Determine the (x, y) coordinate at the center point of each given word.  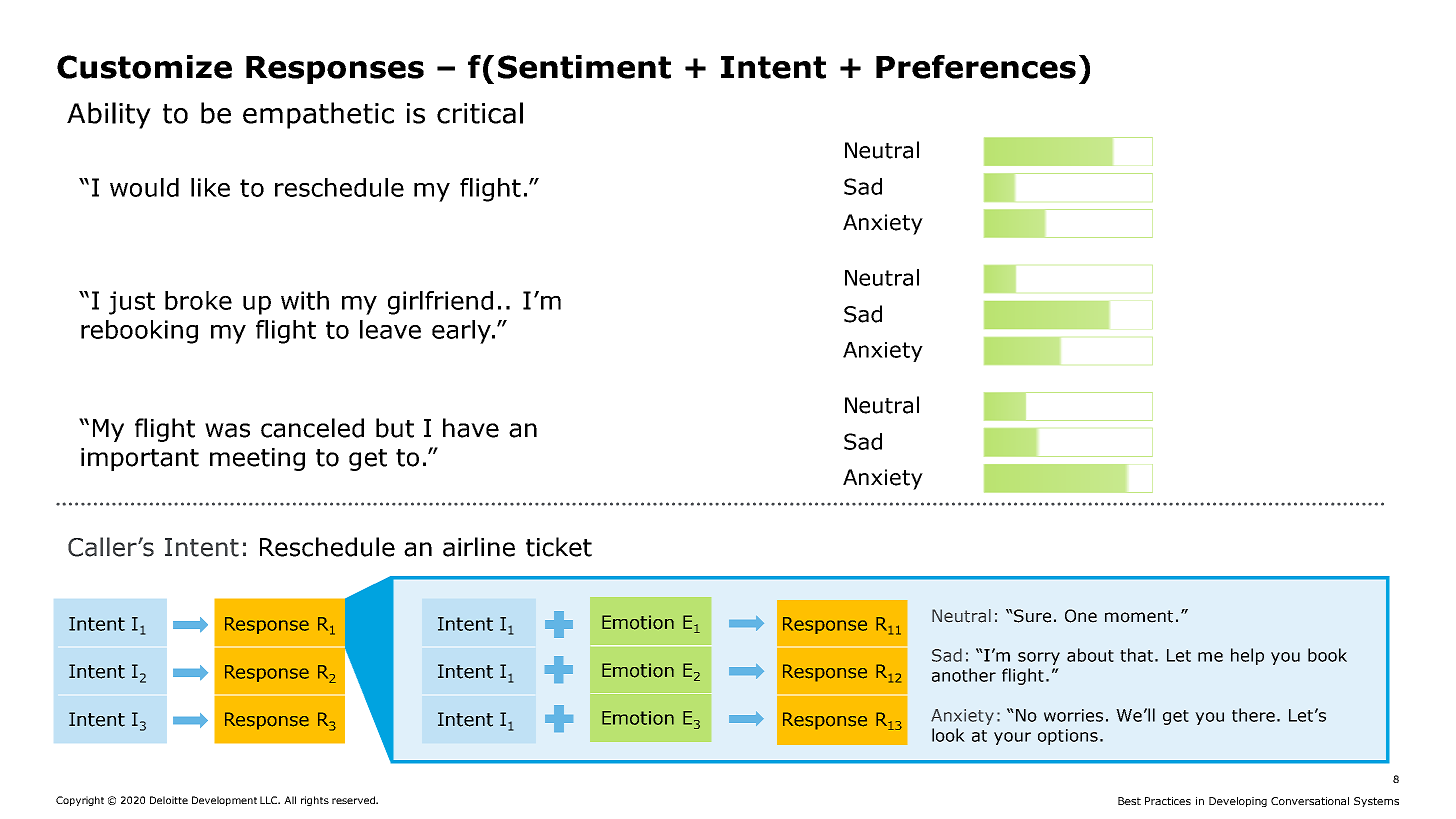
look (948, 735)
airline (479, 547)
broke (198, 300)
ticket (559, 547)
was (227, 430)
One (1081, 616)
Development (224, 801)
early (462, 332)
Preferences (976, 67)
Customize (144, 67)
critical (480, 113)
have (471, 428)
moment (1139, 616)
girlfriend (440, 303)
